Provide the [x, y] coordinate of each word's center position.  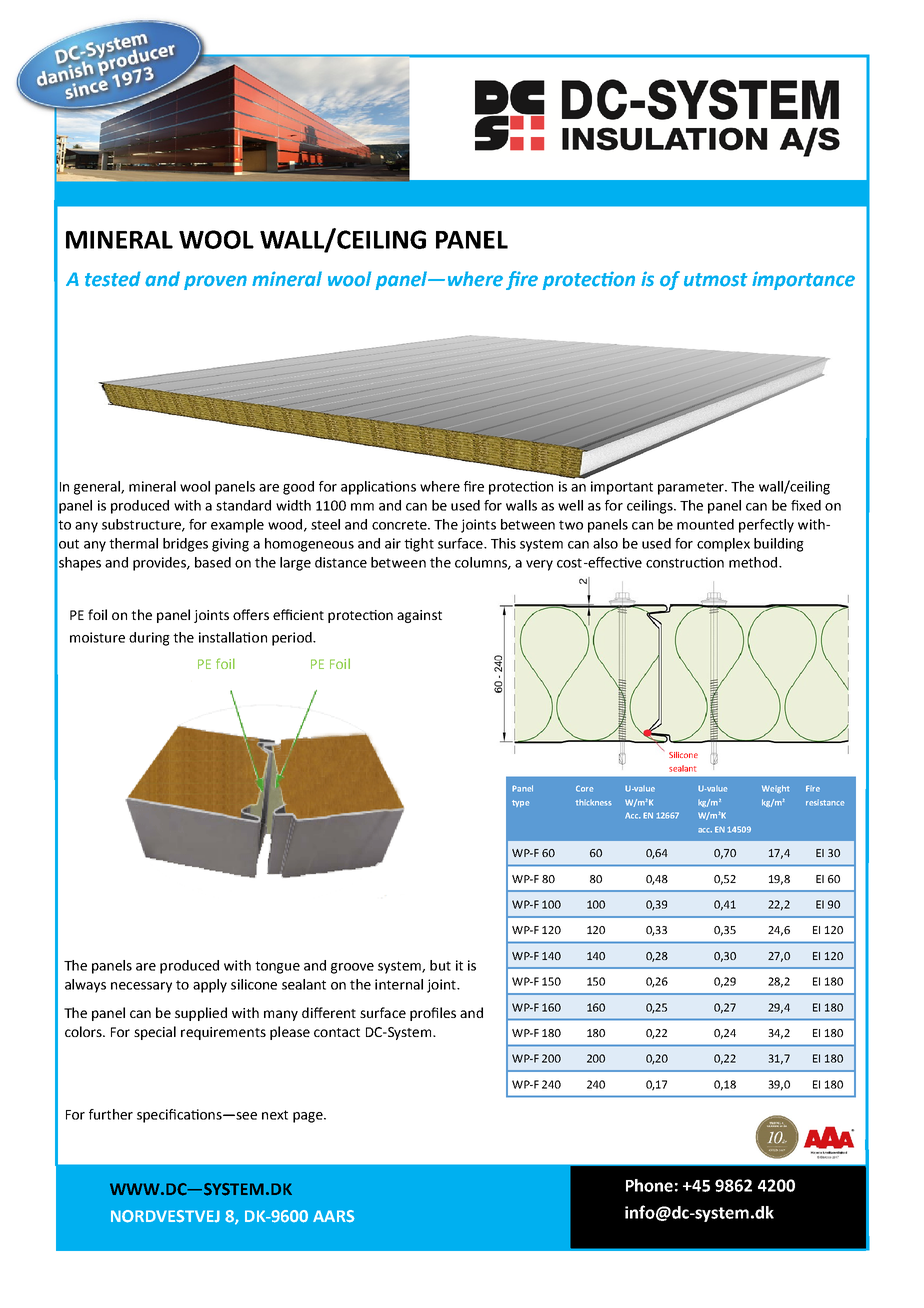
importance [803, 280]
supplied [201, 1014]
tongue [277, 967]
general [98, 488]
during [149, 639]
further [111, 1114]
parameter [692, 488]
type [520, 803]
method [754, 562]
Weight [775, 789]
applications [378, 488]
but [440, 965]
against [419, 616]
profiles [433, 1014]
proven [215, 282]
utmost [716, 280]
